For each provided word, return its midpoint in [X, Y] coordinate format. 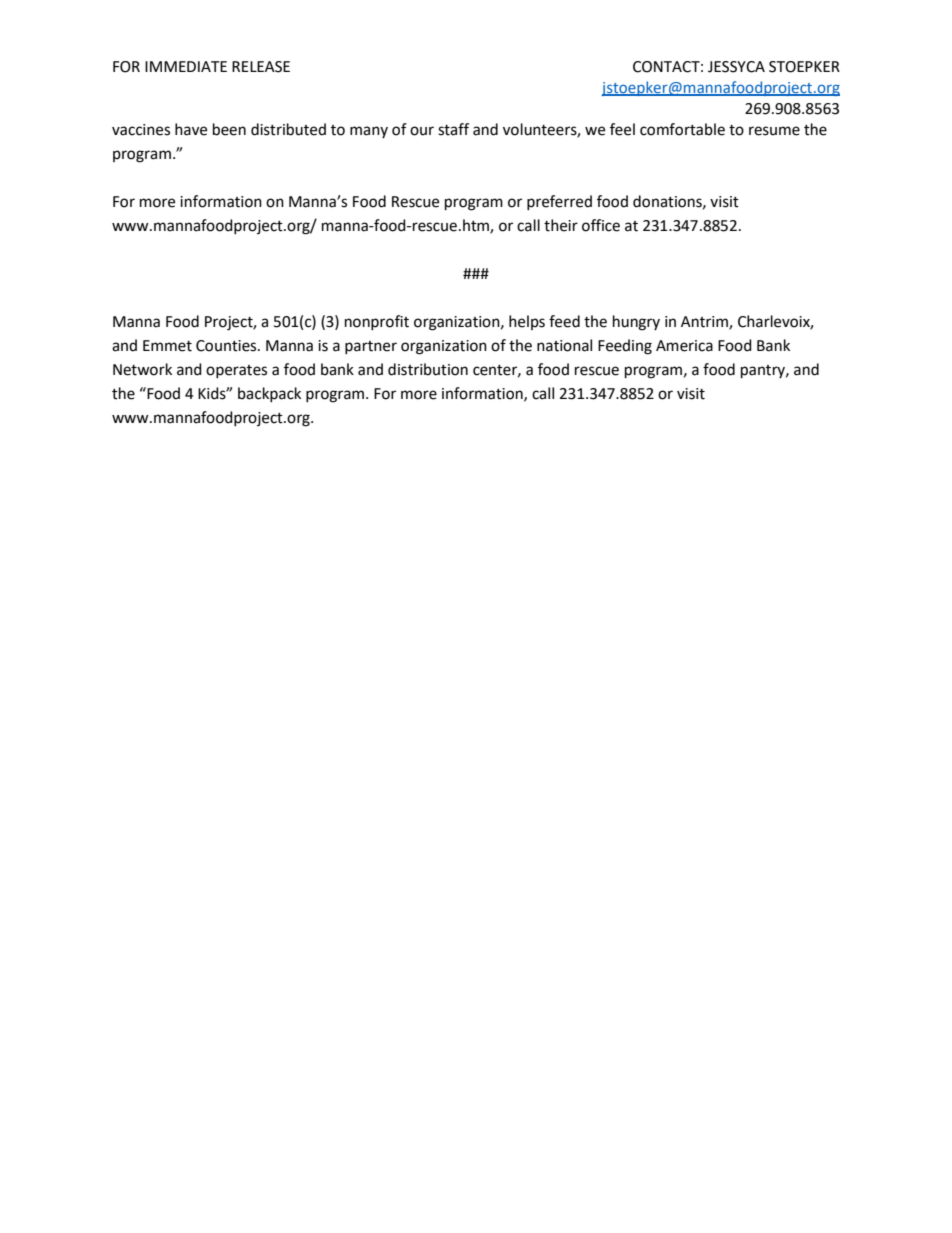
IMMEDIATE [186, 66]
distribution [428, 369]
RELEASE [261, 67]
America [684, 346]
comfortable [682, 129]
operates [236, 371]
